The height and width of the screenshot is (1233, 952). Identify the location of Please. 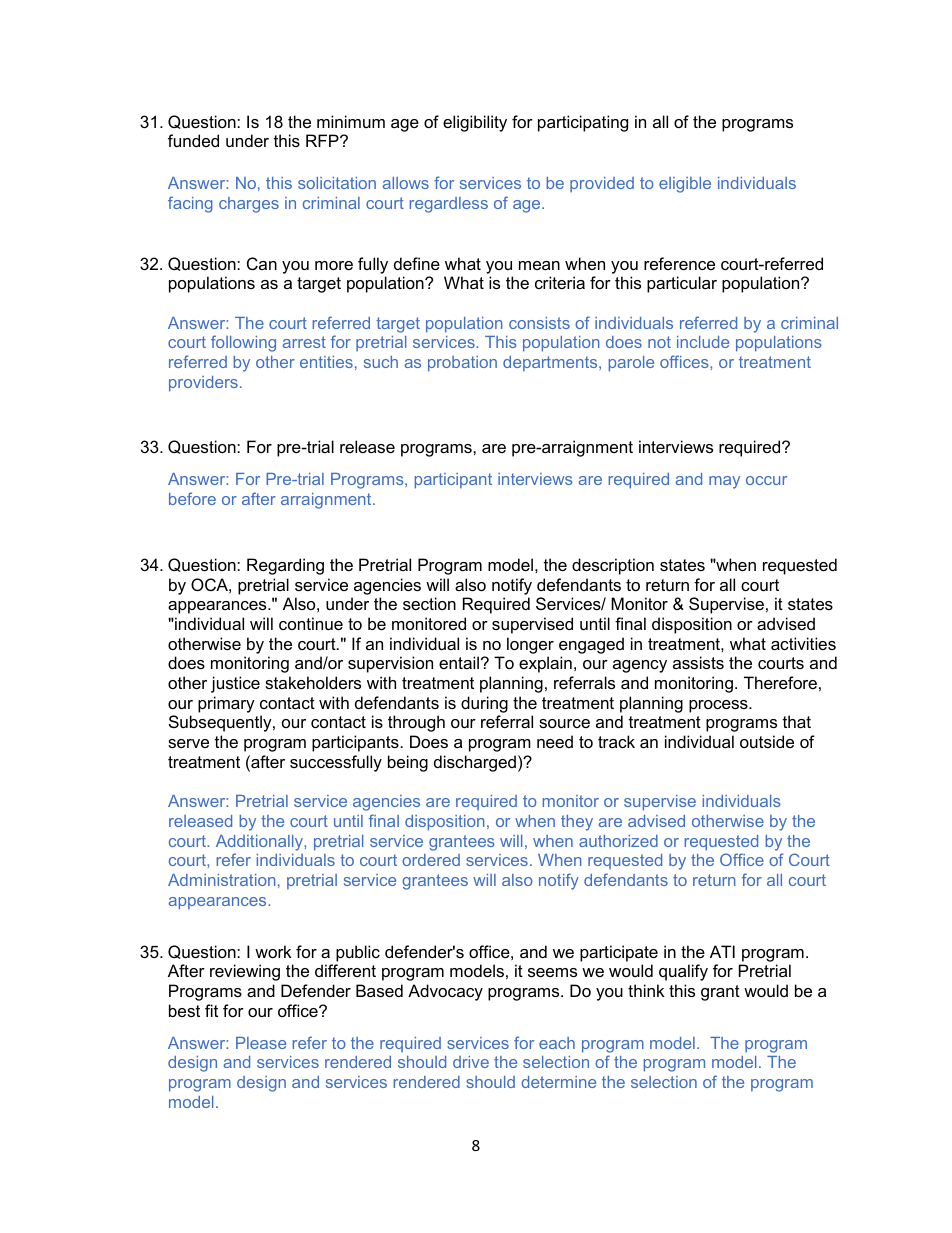
(261, 1043).
